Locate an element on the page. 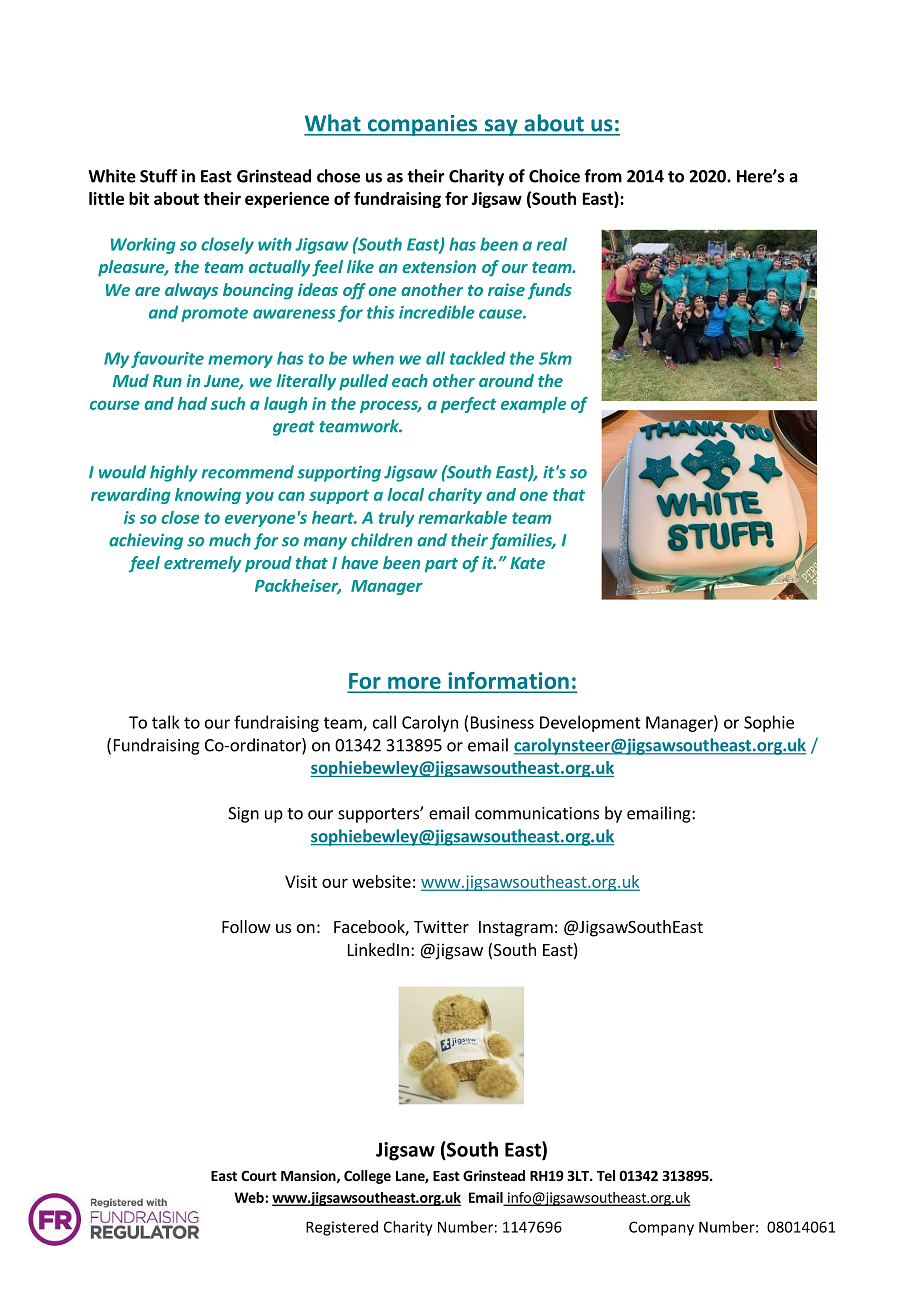 The width and height of the page is (924, 1308). extremely is located at coordinates (202, 564).
